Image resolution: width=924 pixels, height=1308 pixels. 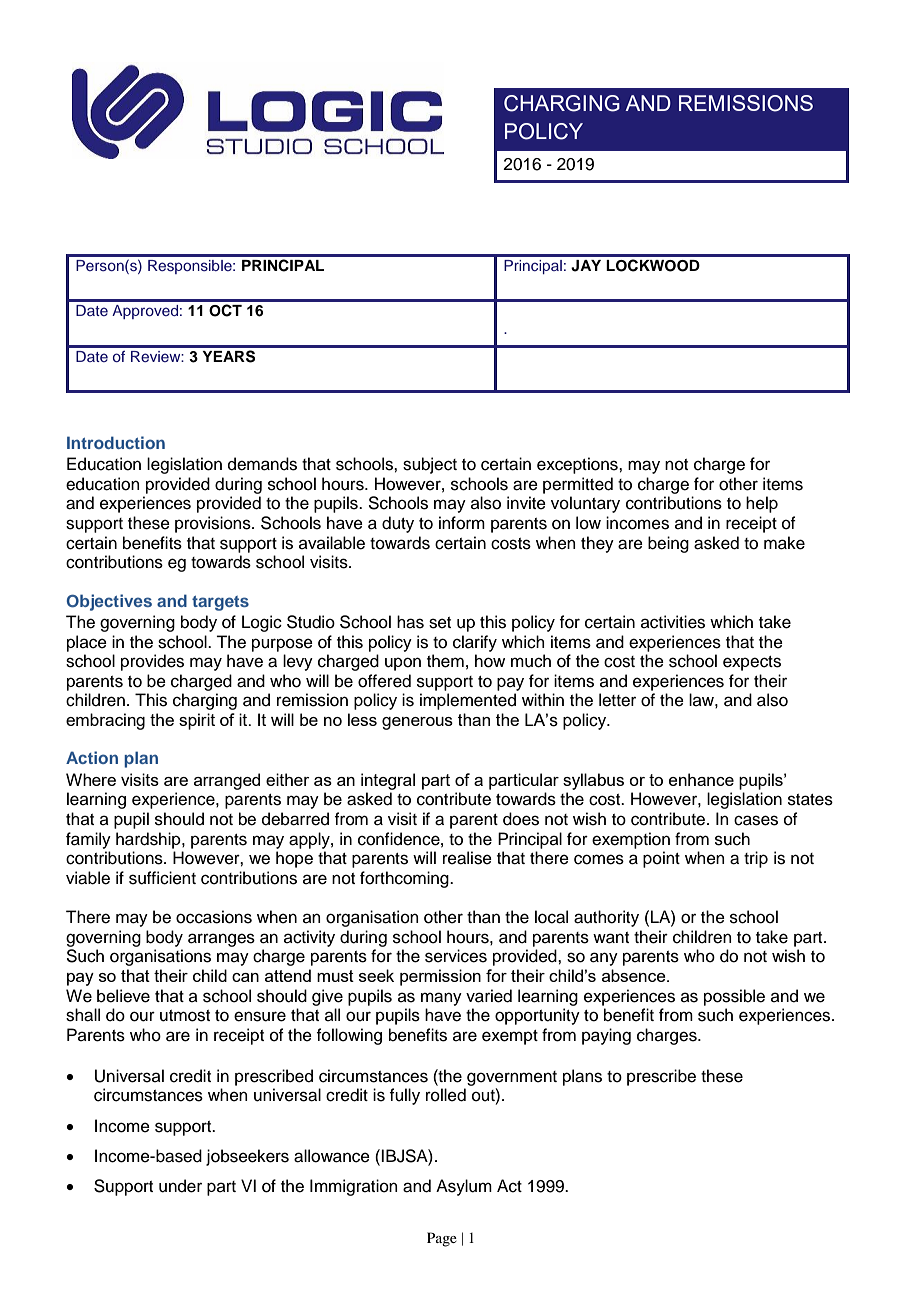 What do you see at coordinates (417, 723) in the document?
I see `generous` at bounding box center [417, 723].
